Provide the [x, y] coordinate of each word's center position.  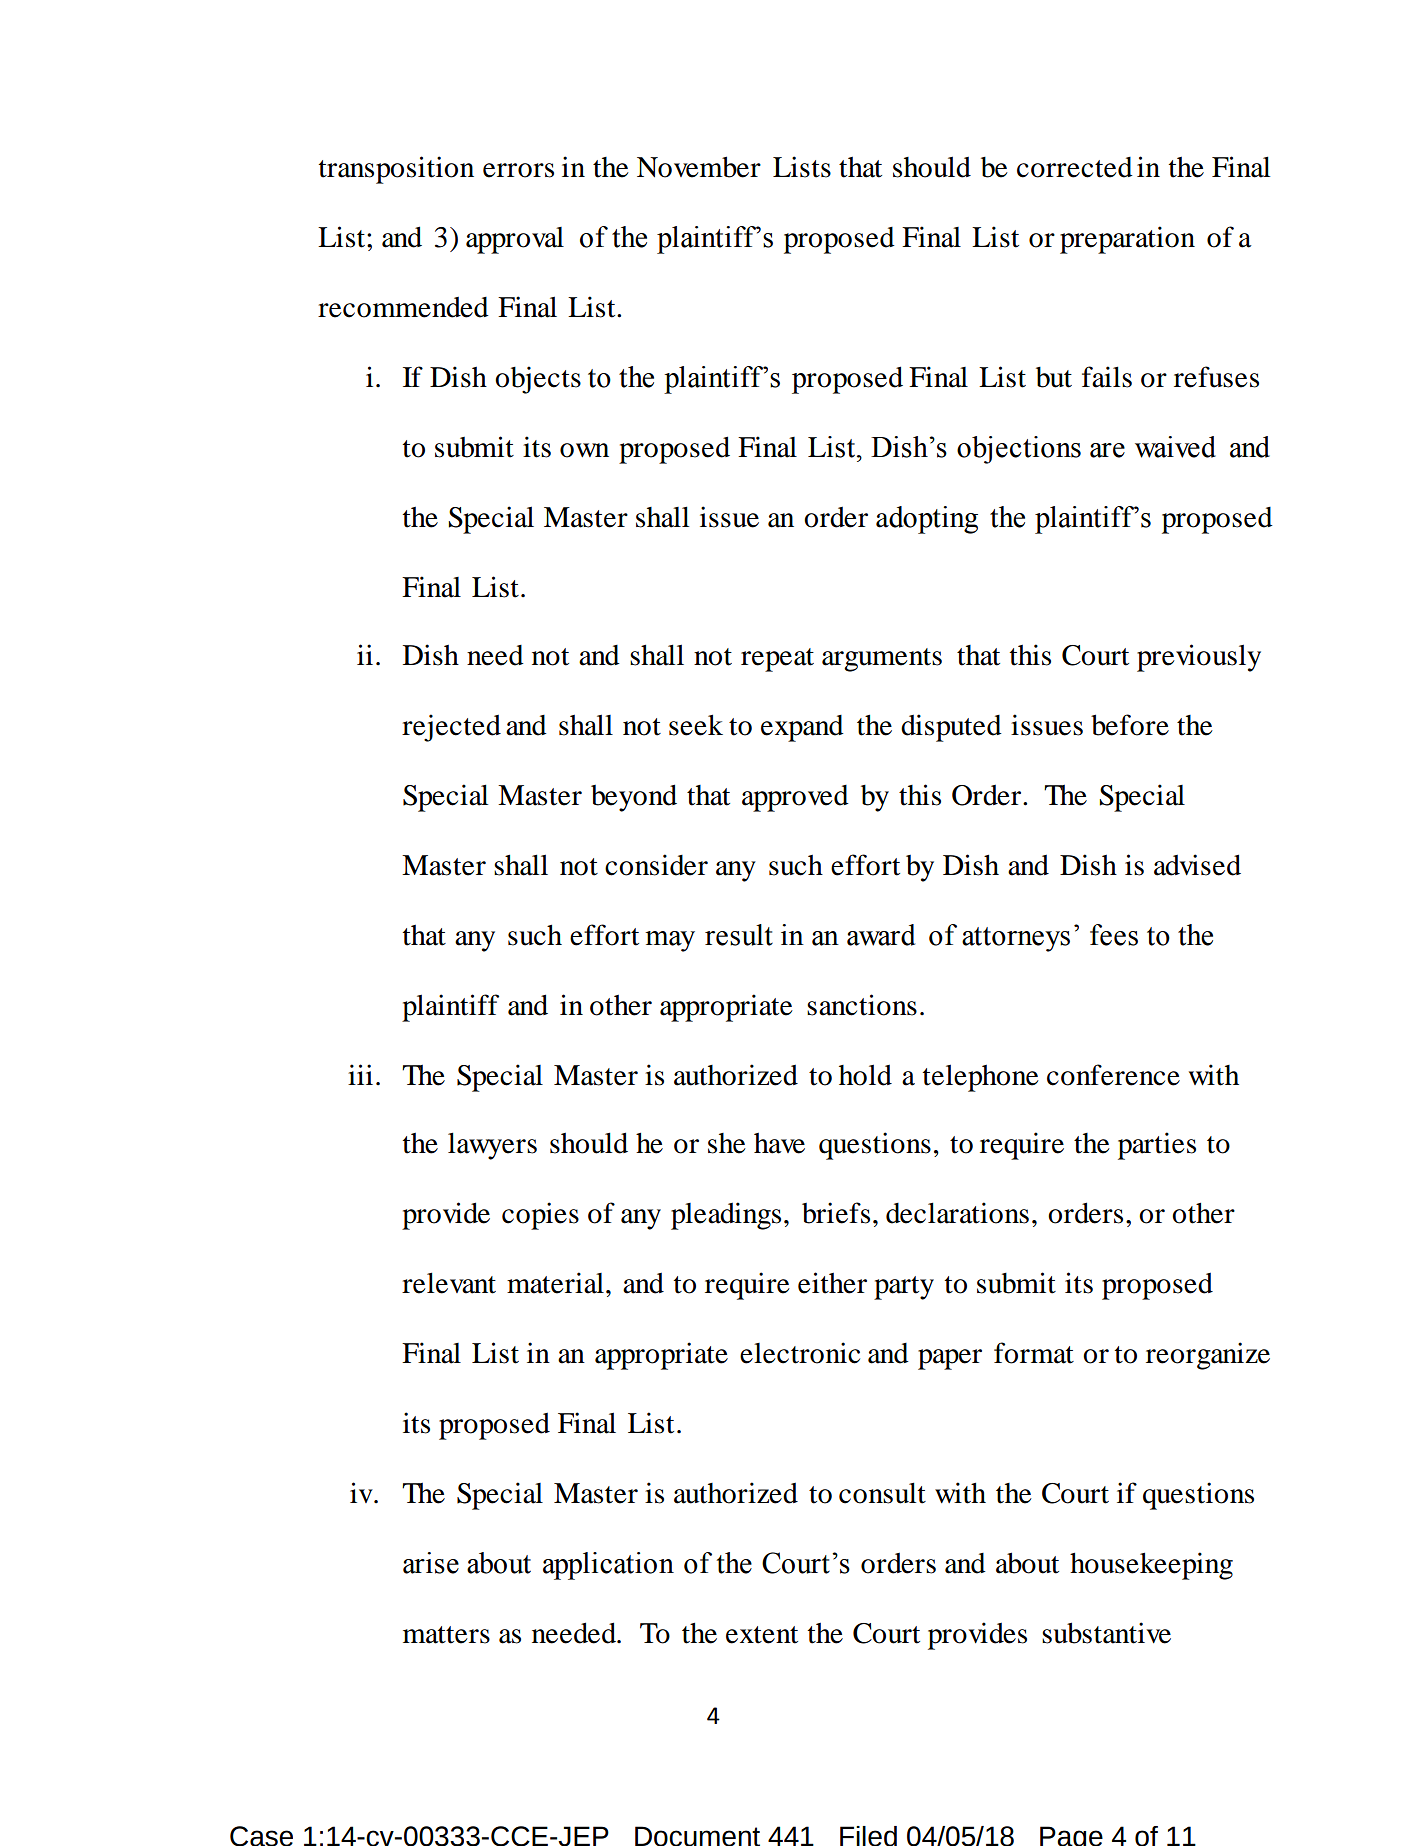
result [739, 935]
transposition [396, 170]
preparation [1127, 240]
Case [261, 1836]
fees [1114, 935]
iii [360, 1074]
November [699, 167]
